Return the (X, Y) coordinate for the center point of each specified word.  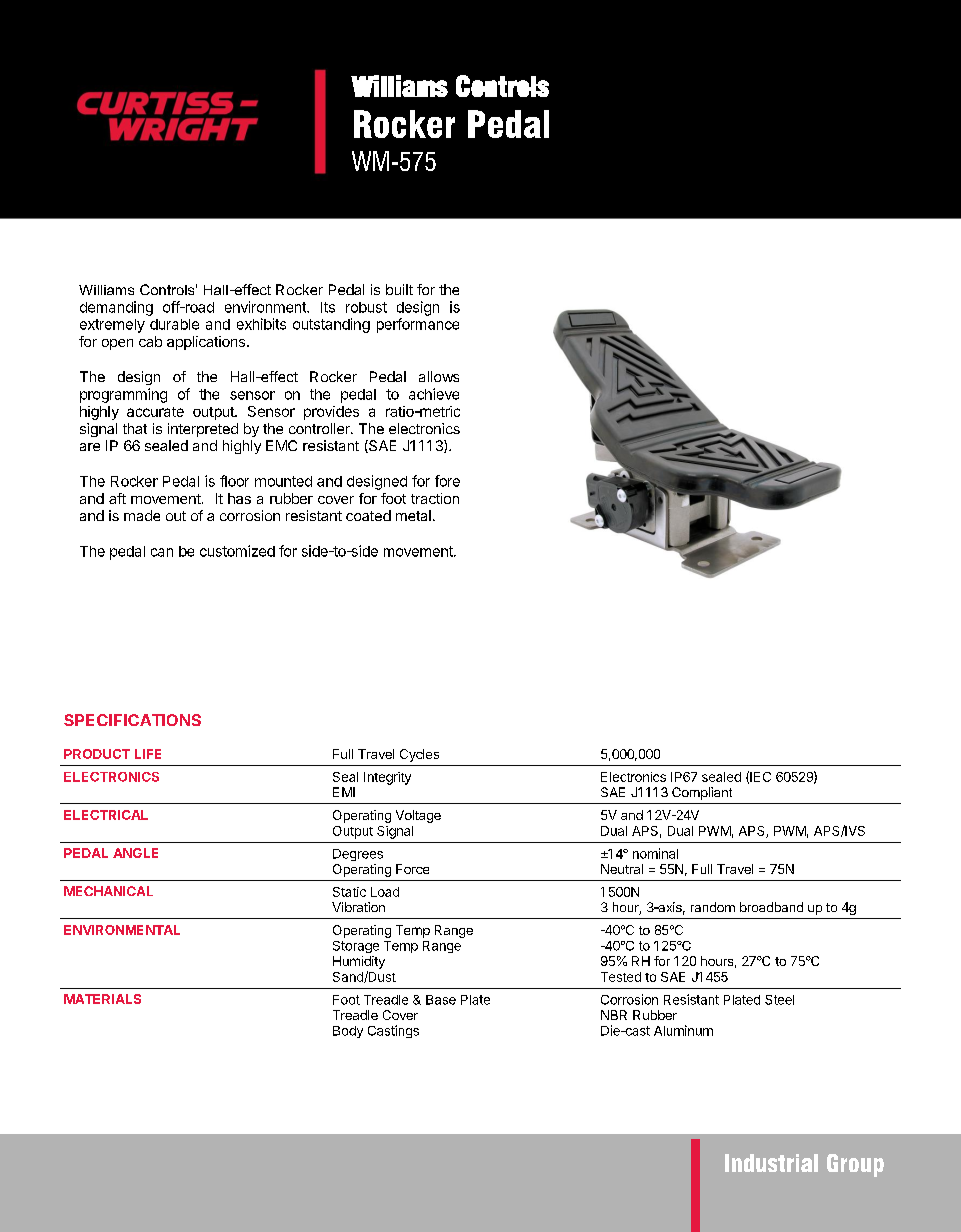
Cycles (419, 755)
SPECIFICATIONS (132, 720)
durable (174, 324)
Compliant (702, 793)
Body (348, 1032)
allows (439, 376)
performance (418, 325)
